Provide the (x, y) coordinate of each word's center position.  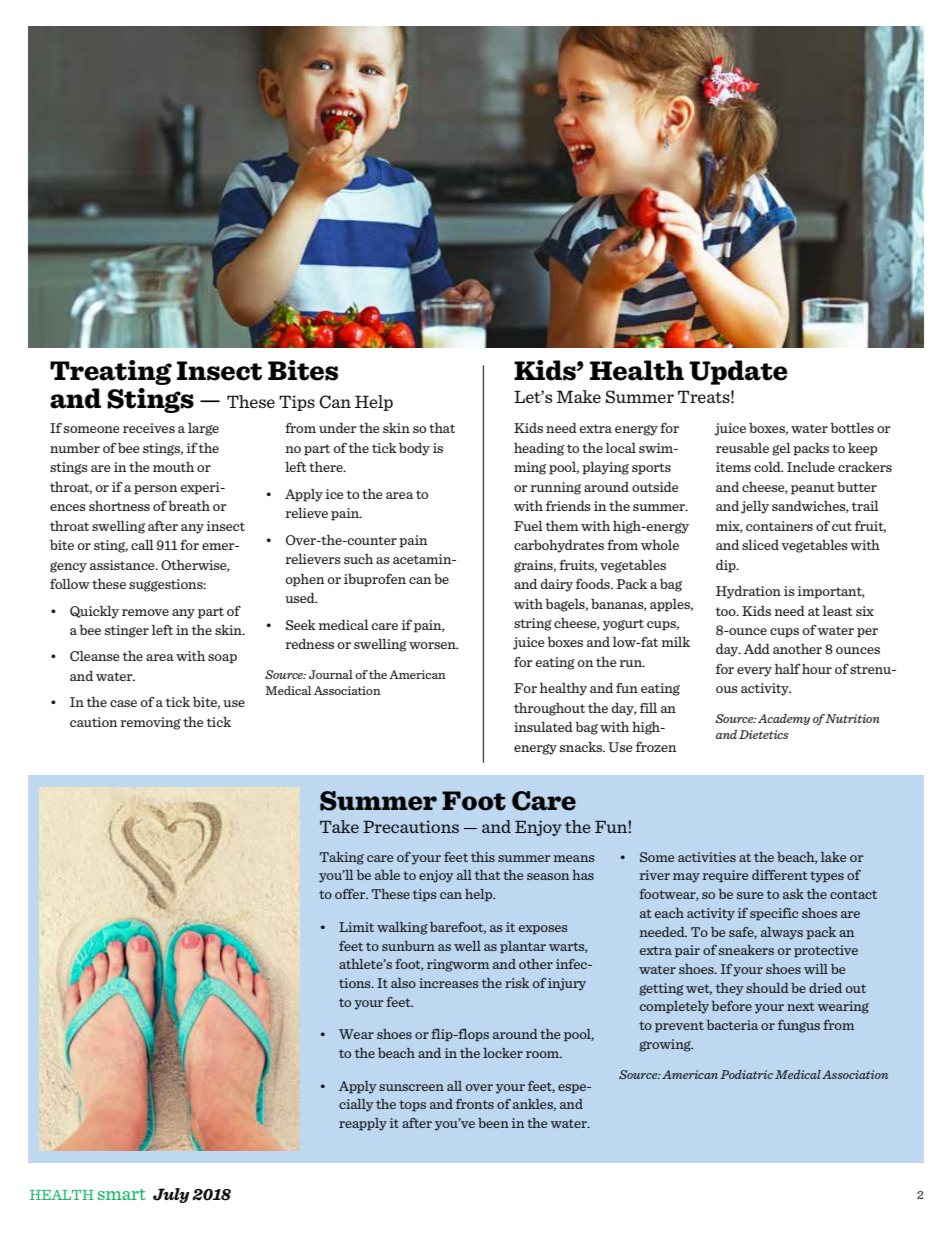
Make (579, 396)
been (493, 1123)
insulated (543, 727)
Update (738, 372)
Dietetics (764, 734)
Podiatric (746, 1074)
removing (150, 723)
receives (149, 428)
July (171, 1195)
